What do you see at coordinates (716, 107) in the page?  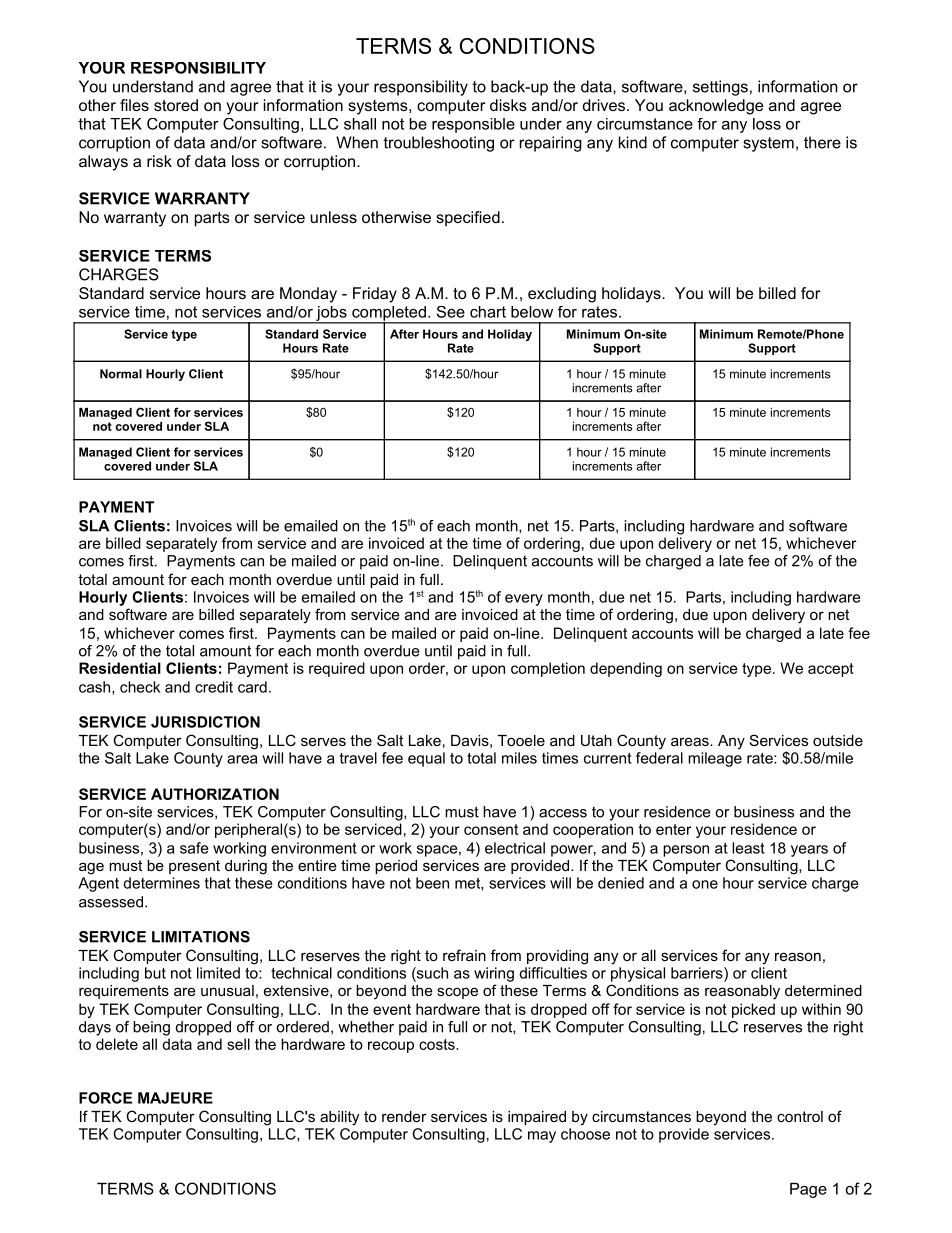 I see `acknowledge` at bounding box center [716, 107].
